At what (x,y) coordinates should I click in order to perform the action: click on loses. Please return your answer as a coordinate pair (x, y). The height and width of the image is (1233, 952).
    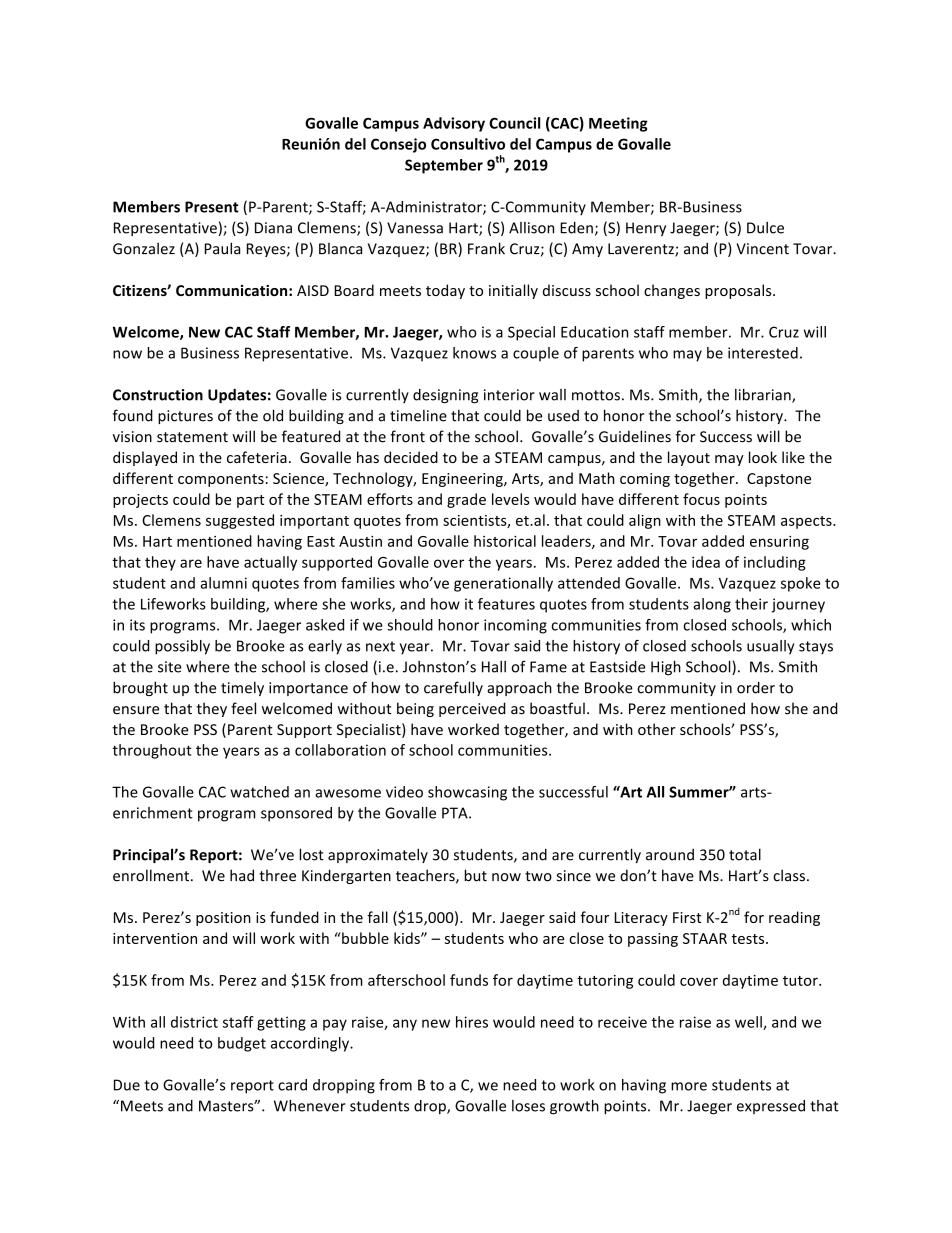
    Looking at the image, I should click on (528, 1106).
